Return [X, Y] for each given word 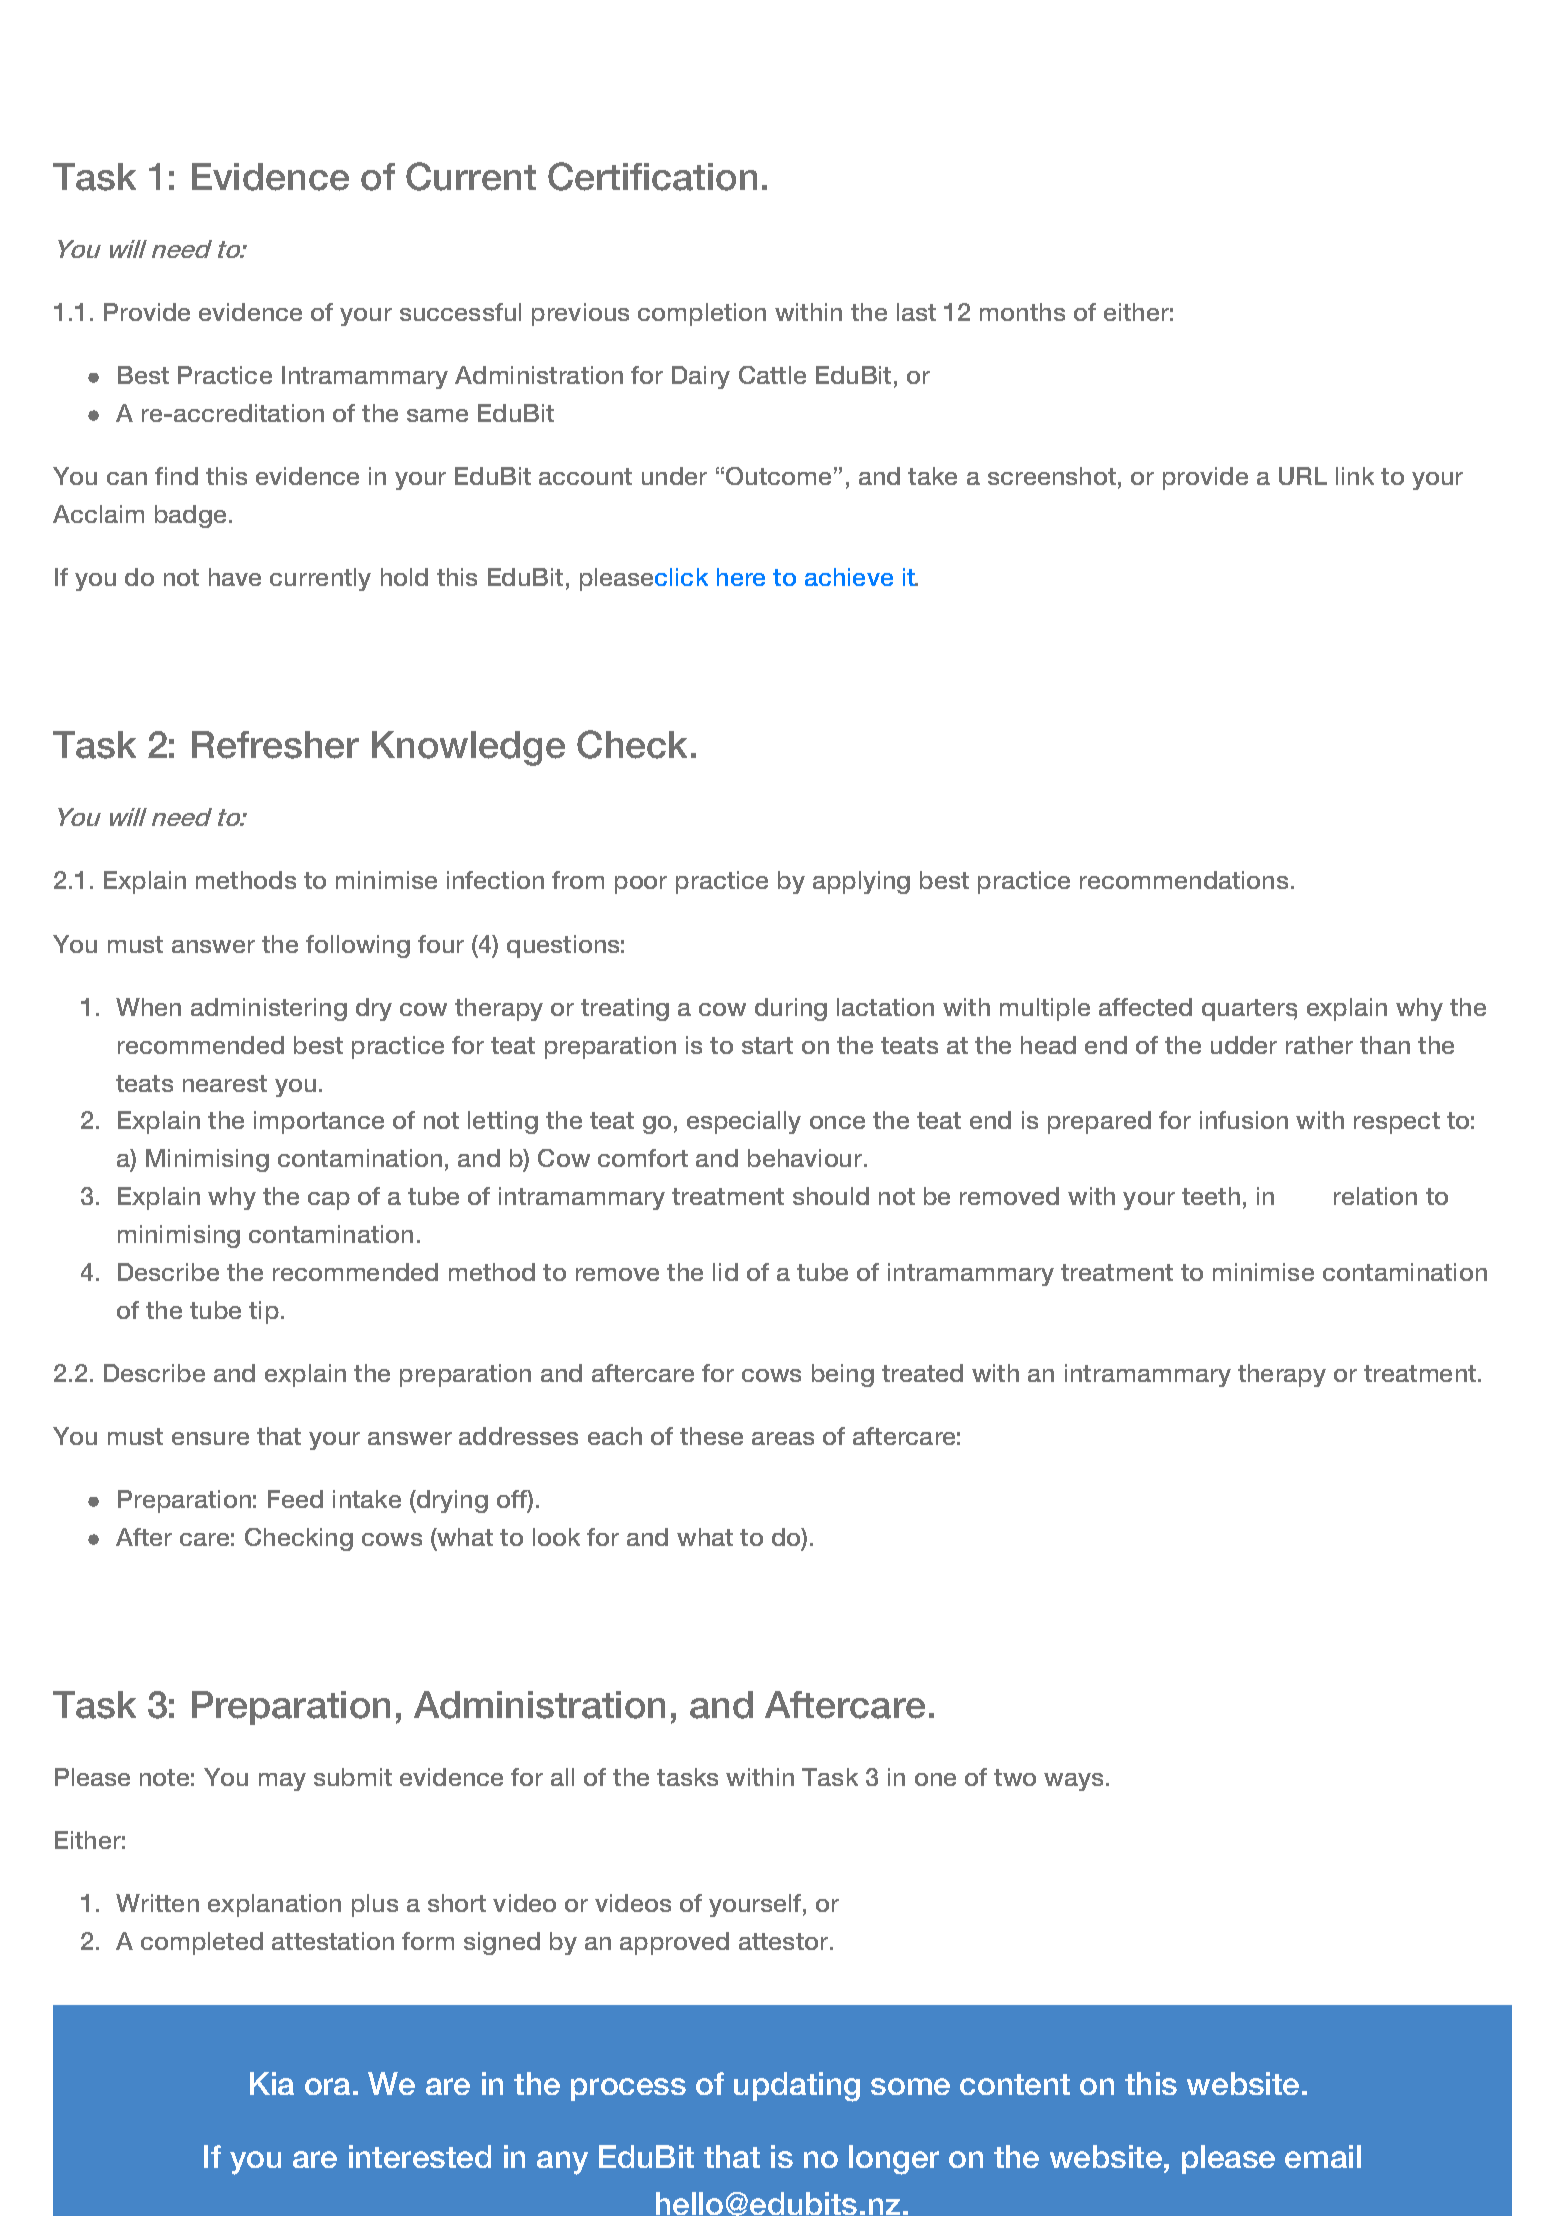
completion [702, 314]
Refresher [275, 745]
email [1323, 2156]
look [556, 1537]
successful [460, 312]
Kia [272, 2083]
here [741, 577]
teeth [1211, 1196]
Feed [295, 1499]
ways [1073, 1782]
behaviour [806, 1158]
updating [797, 2087]
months [1022, 312]
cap [329, 1201]
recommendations [1184, 880]
